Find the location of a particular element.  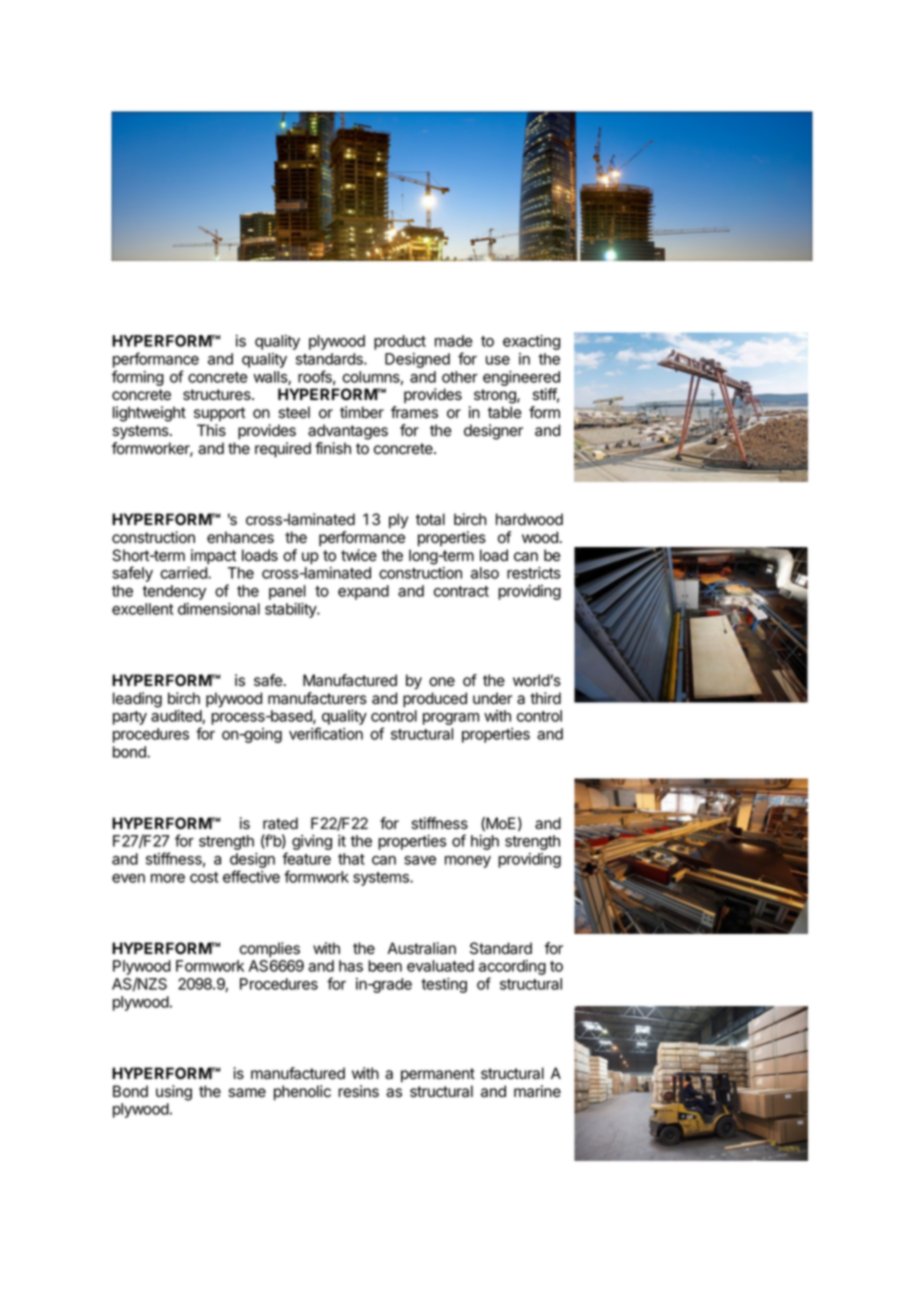

audited is located at coordinates (177, 717).
